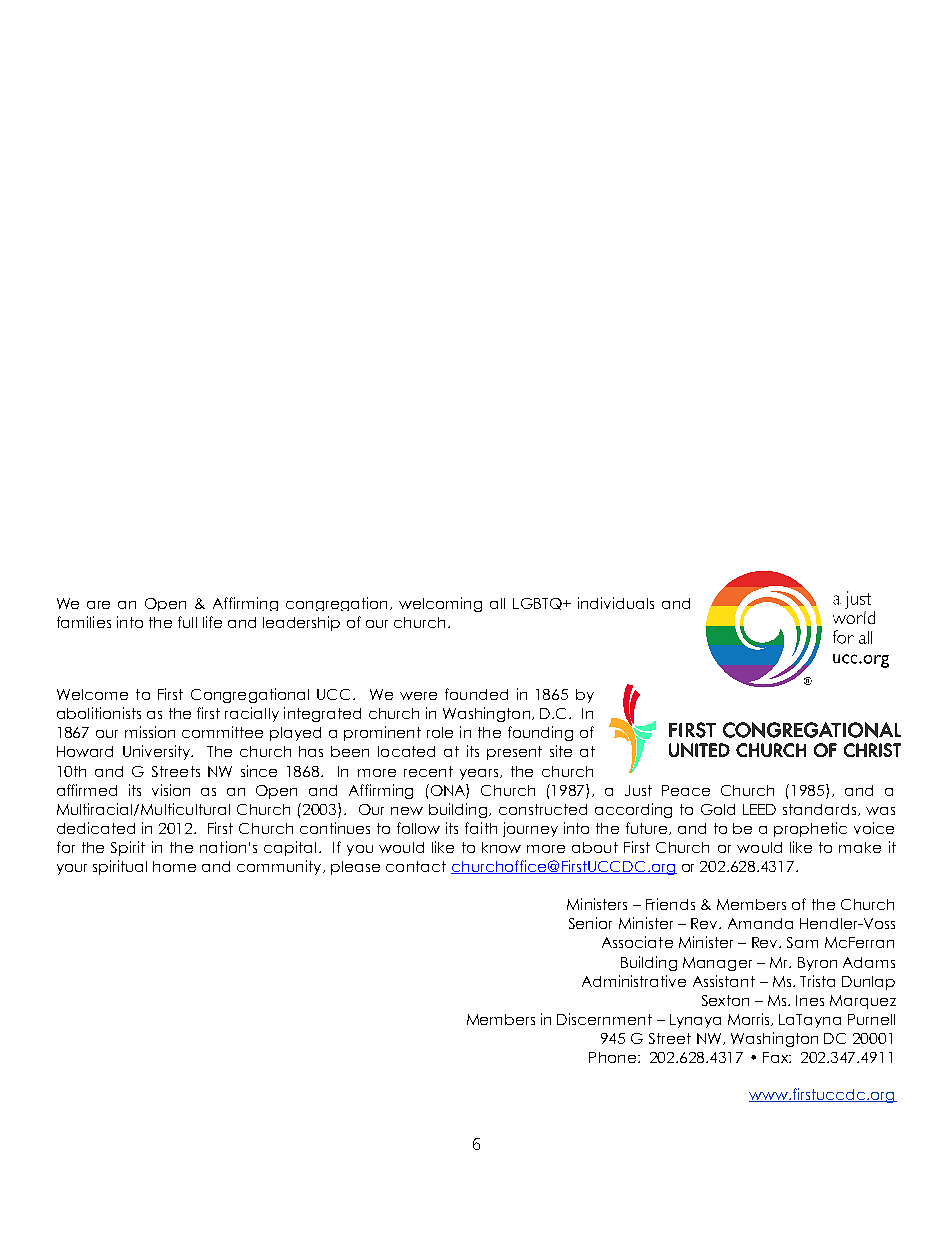 This image has height=1233, width=952. Describe the element at coordinates (604, 1019) in the image. I see `Discernment` at that location.
